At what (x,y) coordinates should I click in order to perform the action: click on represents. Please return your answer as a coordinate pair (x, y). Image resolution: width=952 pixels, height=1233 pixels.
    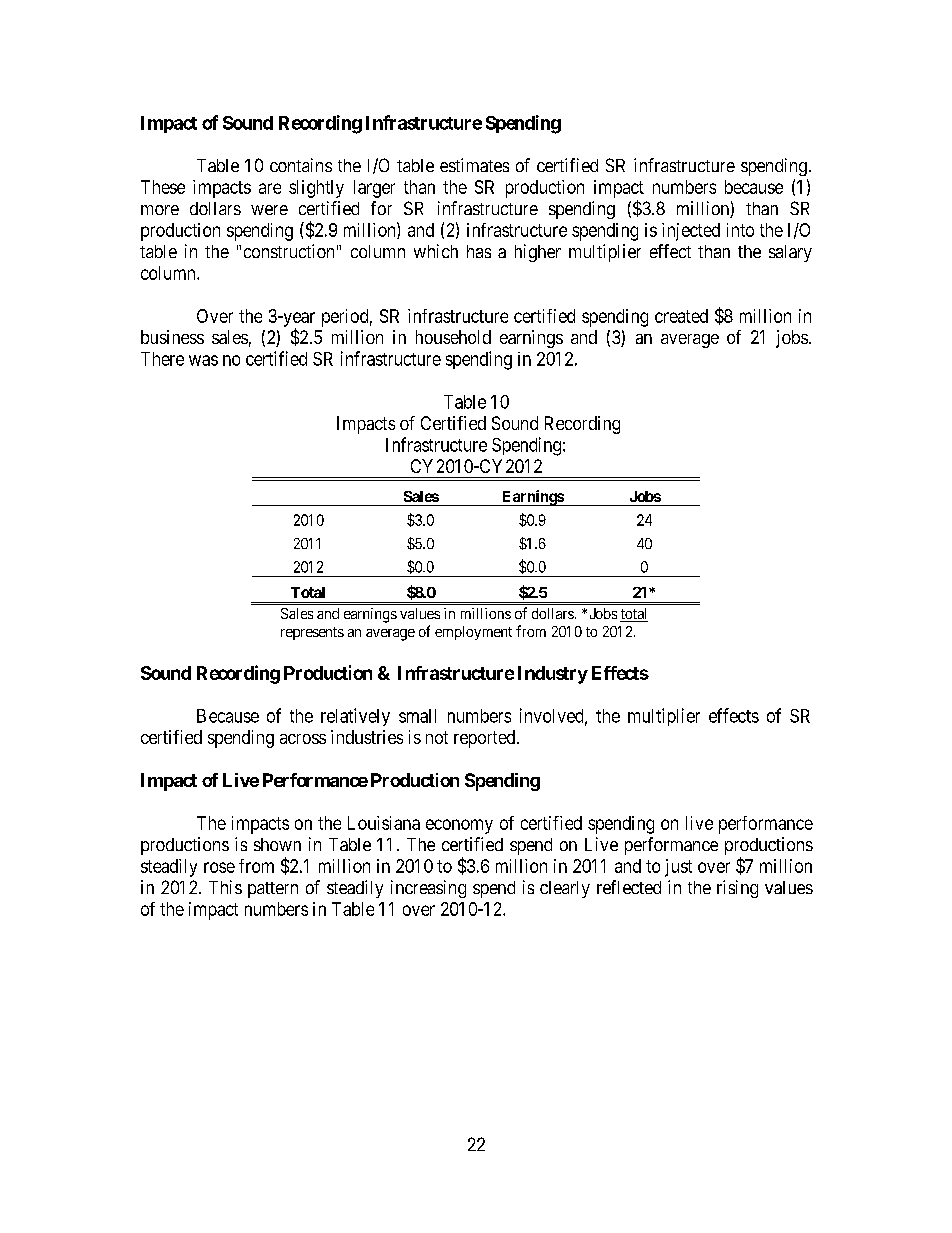
    Looking at the image, I should click on (312, 633).
